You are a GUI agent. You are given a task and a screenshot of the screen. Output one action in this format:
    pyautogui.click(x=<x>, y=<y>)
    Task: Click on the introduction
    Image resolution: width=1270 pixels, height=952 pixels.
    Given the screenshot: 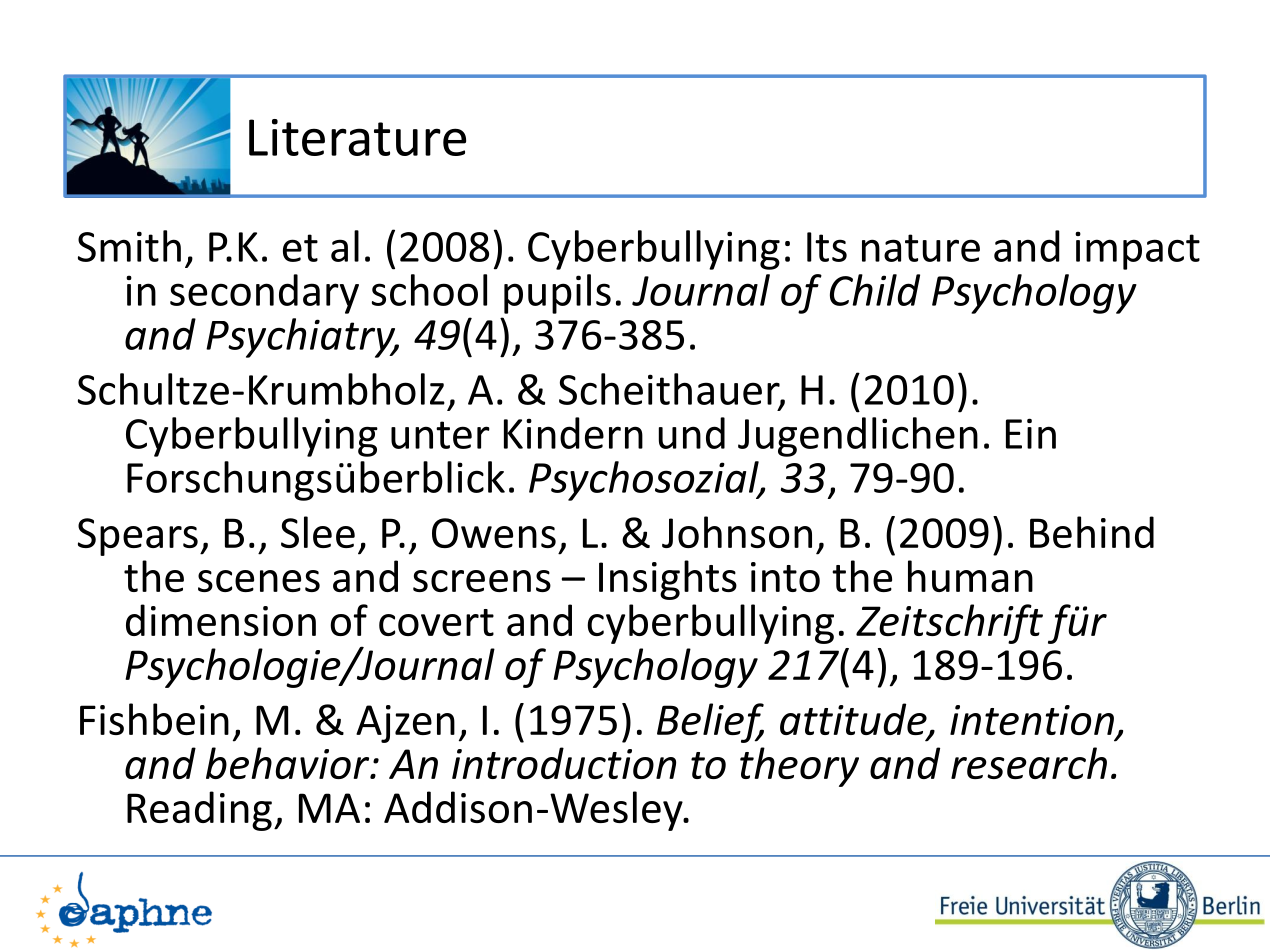 What is the action you would take?
    pyautogui.click(x=564, y=763)
